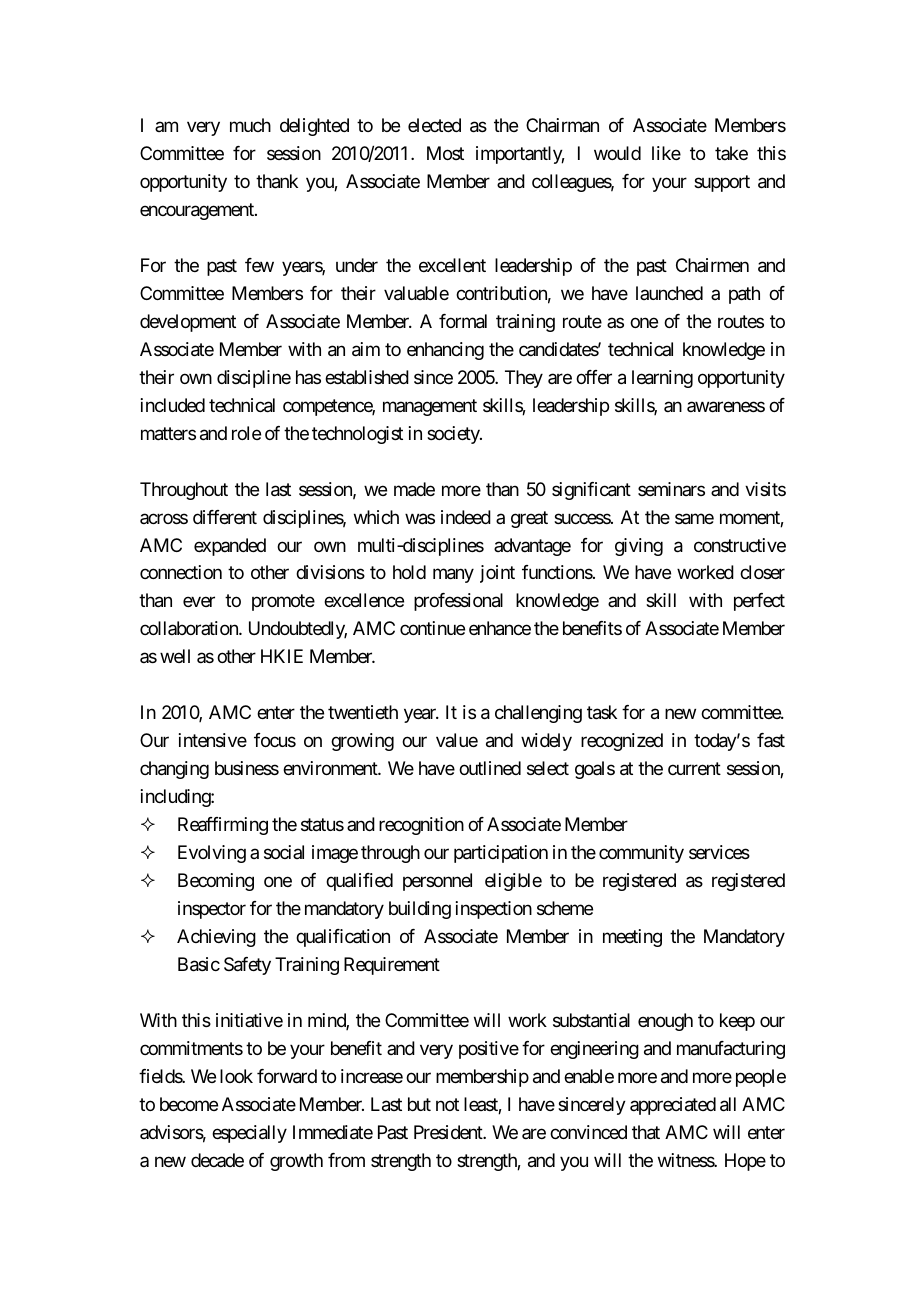  I want to click on enhance, so click(500, 628).
